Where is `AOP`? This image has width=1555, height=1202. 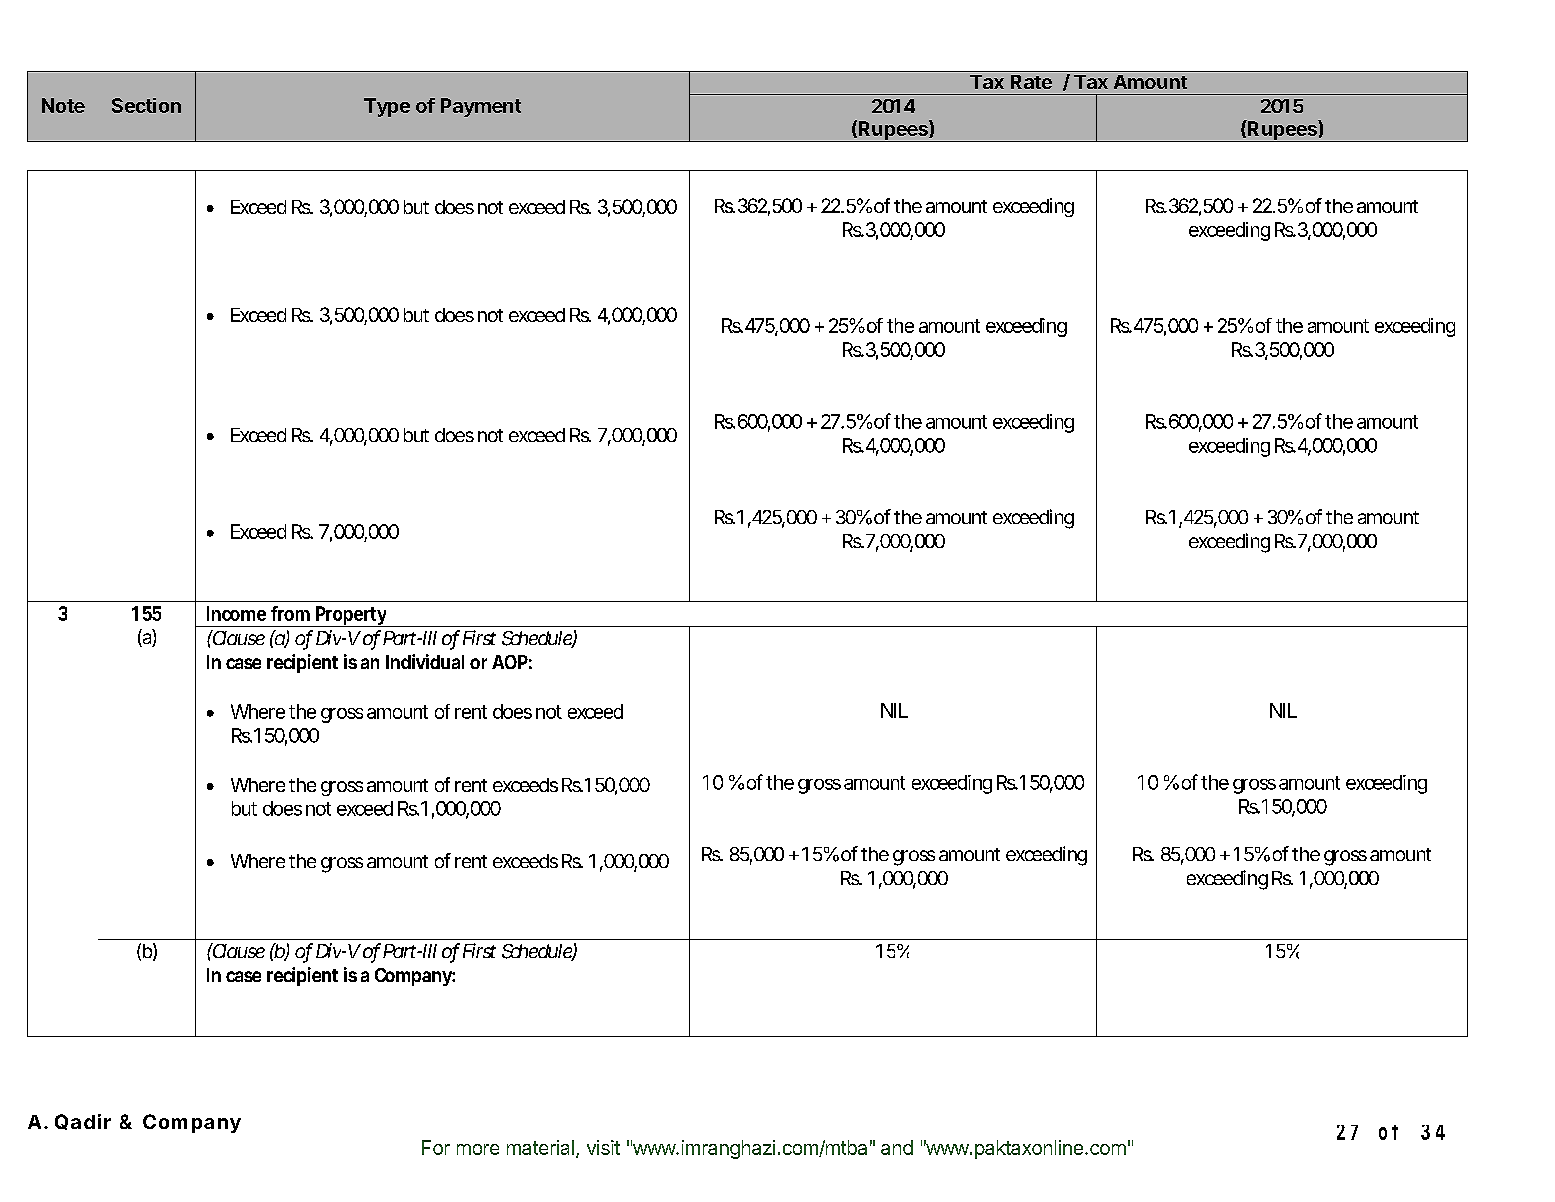 AOP is located at coordinates (510, 662).
